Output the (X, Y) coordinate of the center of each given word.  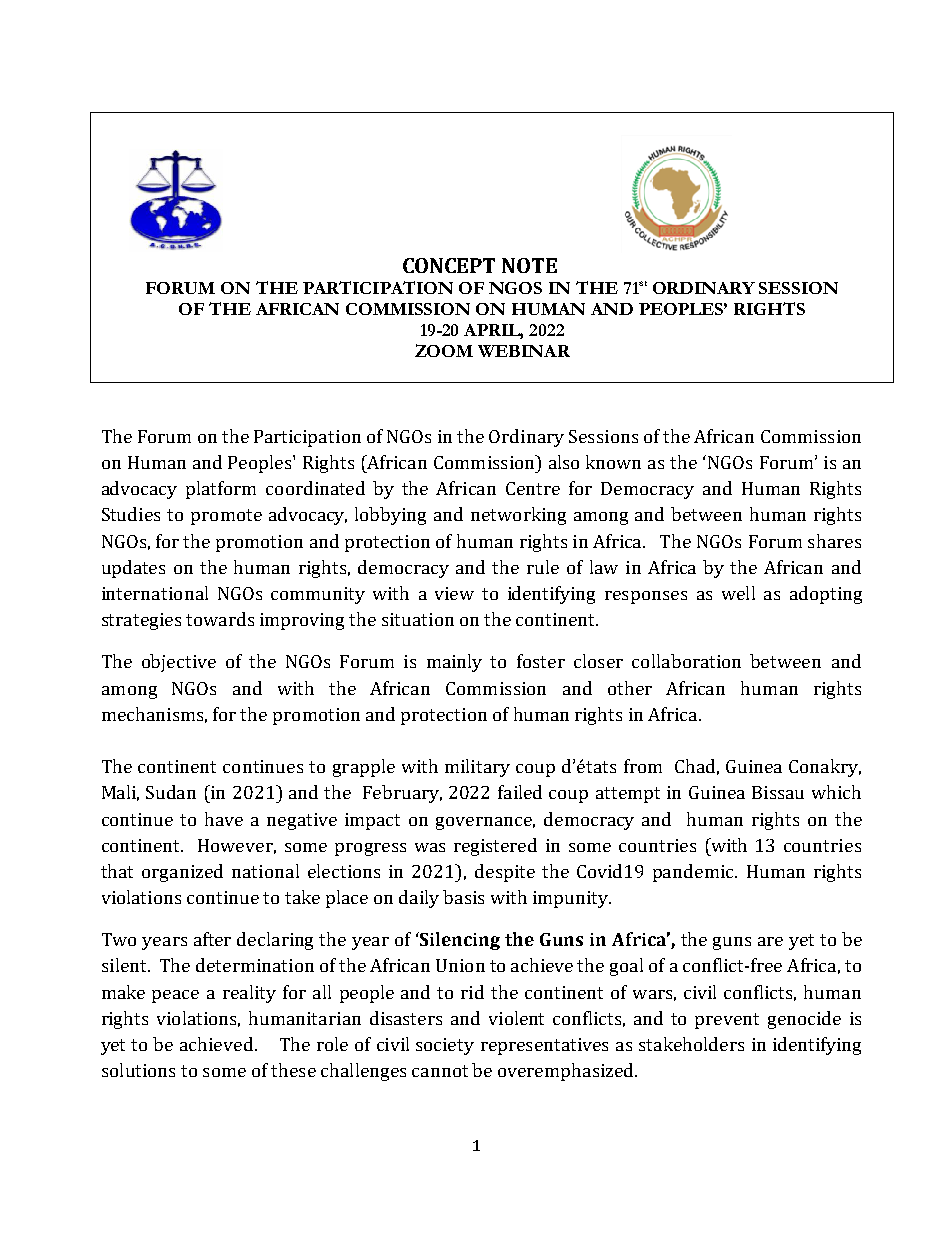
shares (834, 541)
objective (179, 663)
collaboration (686, 661)
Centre (533, 488)
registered (495, 847)
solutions (138, 1070)
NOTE (529, 265)
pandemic (694, 873)
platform (221, 490)
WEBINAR (524, 351)
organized (182, 873)
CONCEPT (449, 265)
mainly (454, 663)
